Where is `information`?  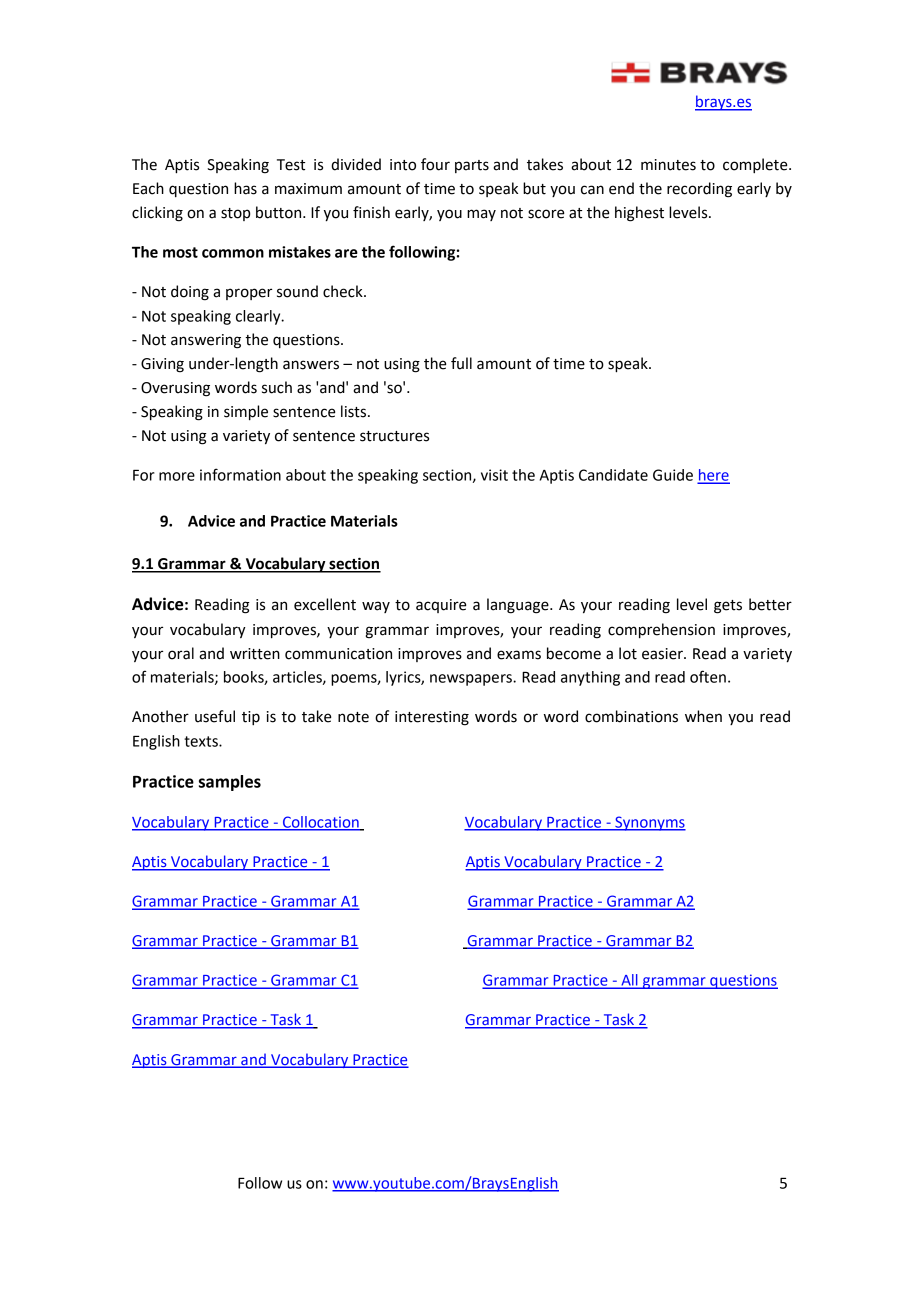 information is located at coordinates (240, 474).
